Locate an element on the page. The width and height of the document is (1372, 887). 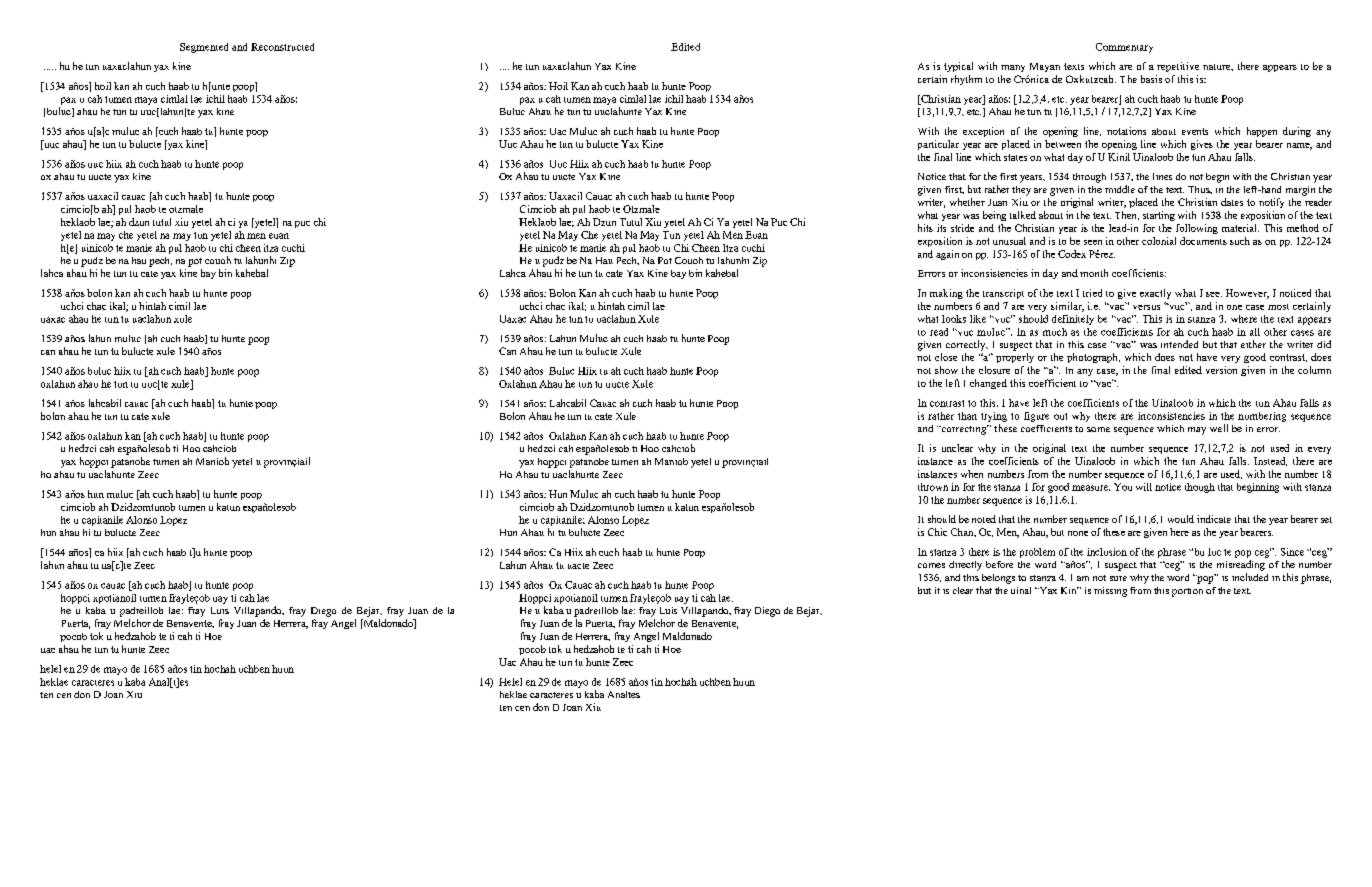
directly is located at coordinates (965, 566).
